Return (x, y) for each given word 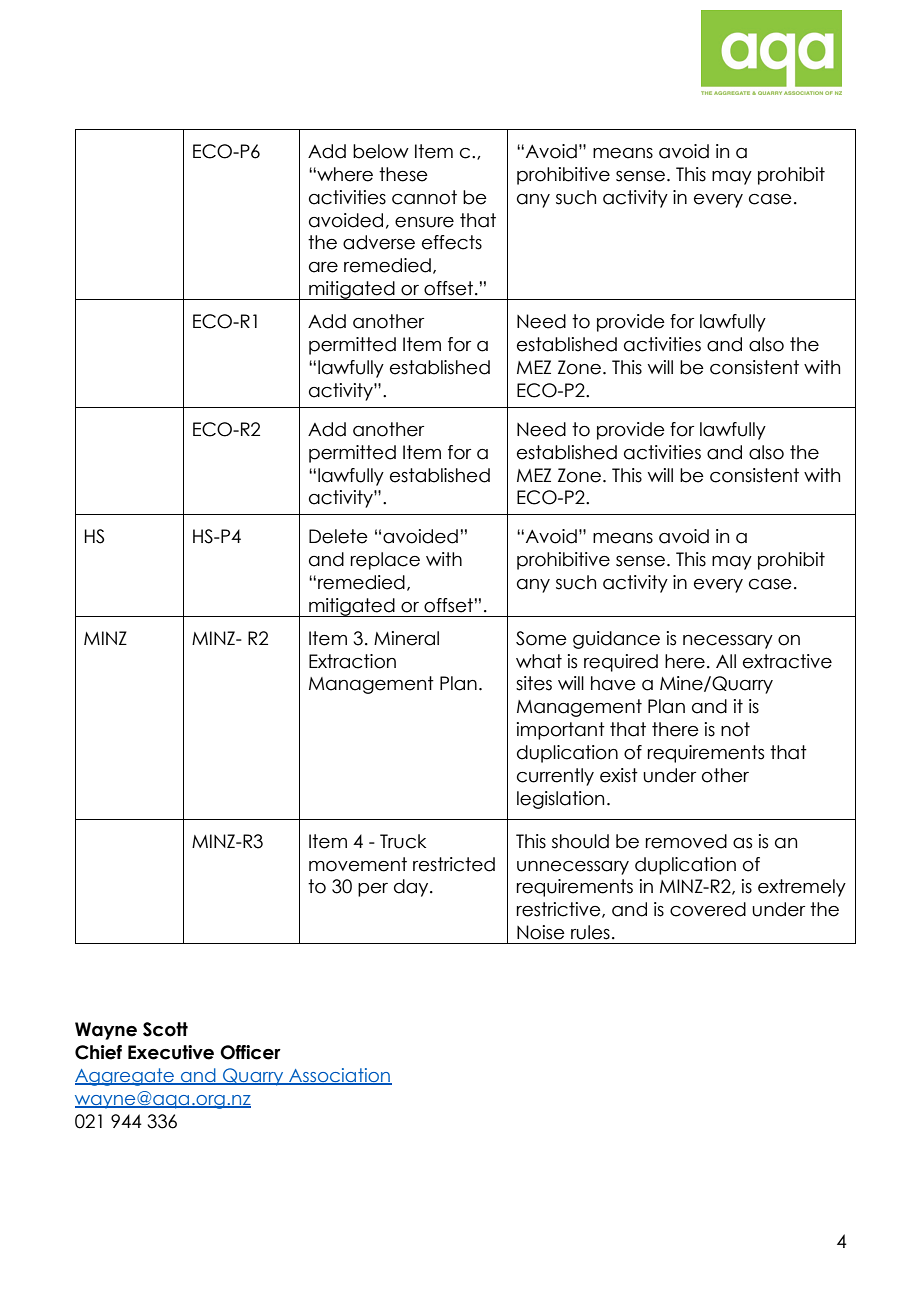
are (323, 267)
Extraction (352, 661)
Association (339, 1076)
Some (541, 638)
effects (452, 242)
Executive (171, 1052)
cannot (424, 197)
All (726, 661)
